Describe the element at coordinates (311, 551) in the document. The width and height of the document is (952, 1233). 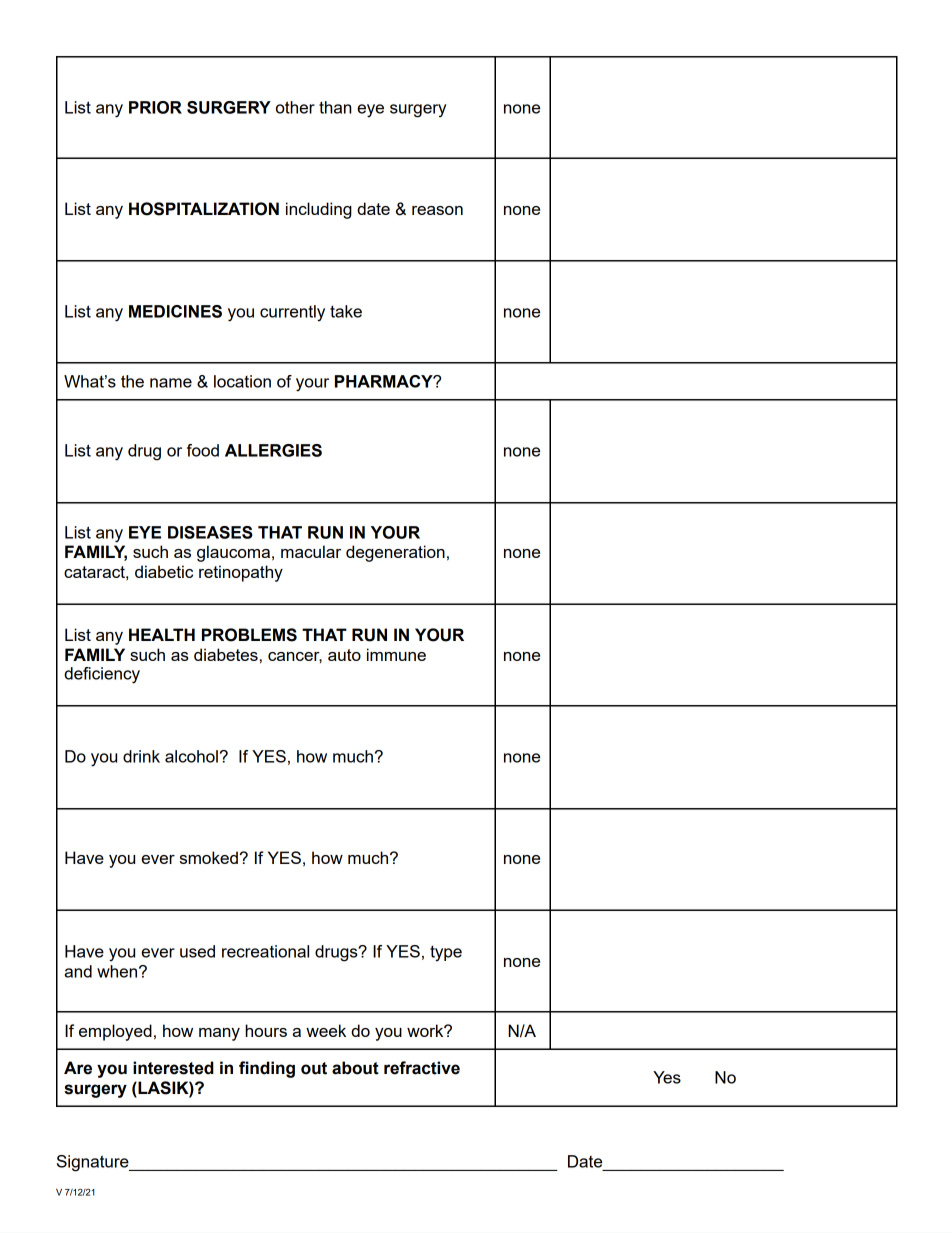
I see `macular` at that location.
